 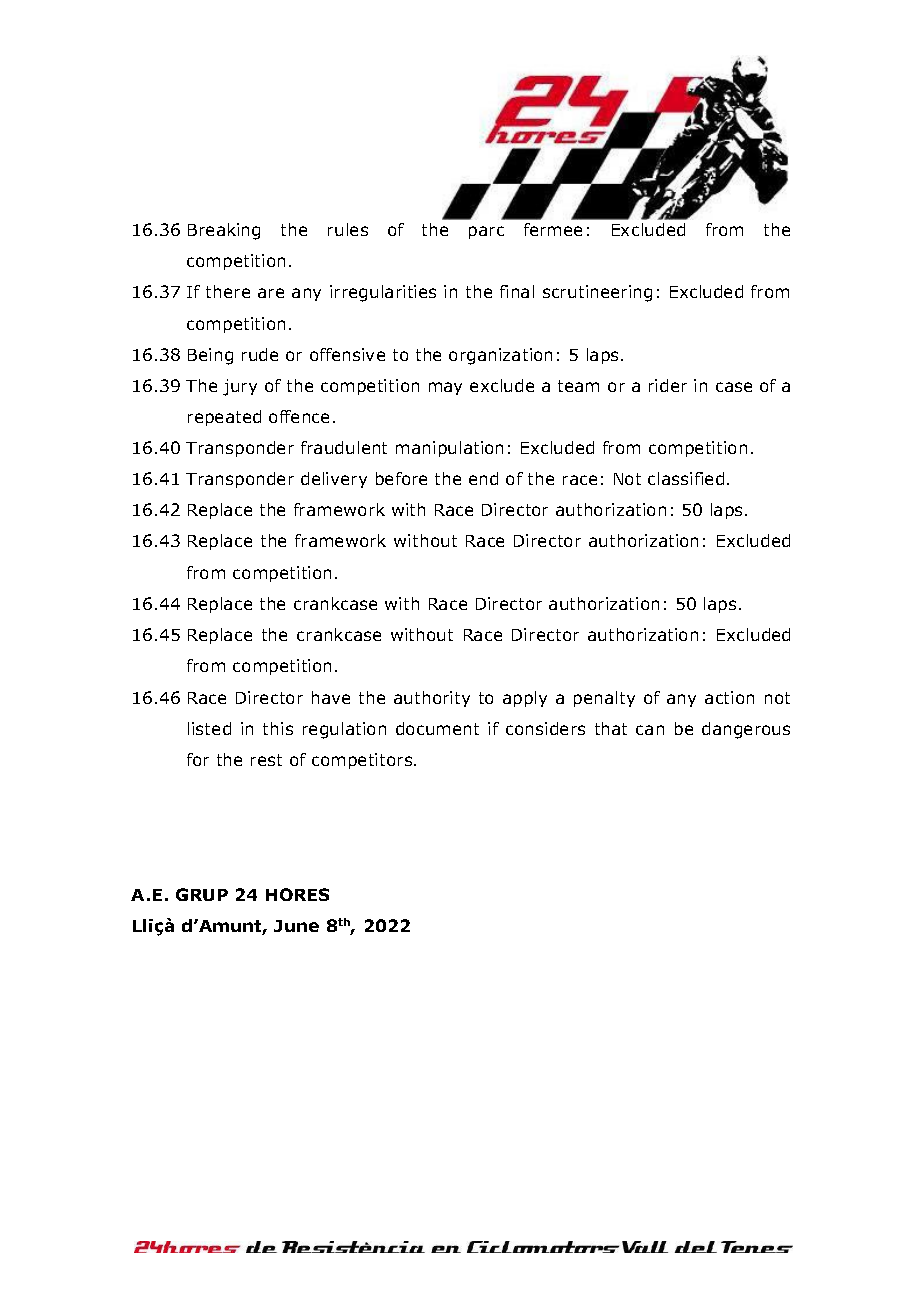 I want to click on end, so click(x=483, y=478).
